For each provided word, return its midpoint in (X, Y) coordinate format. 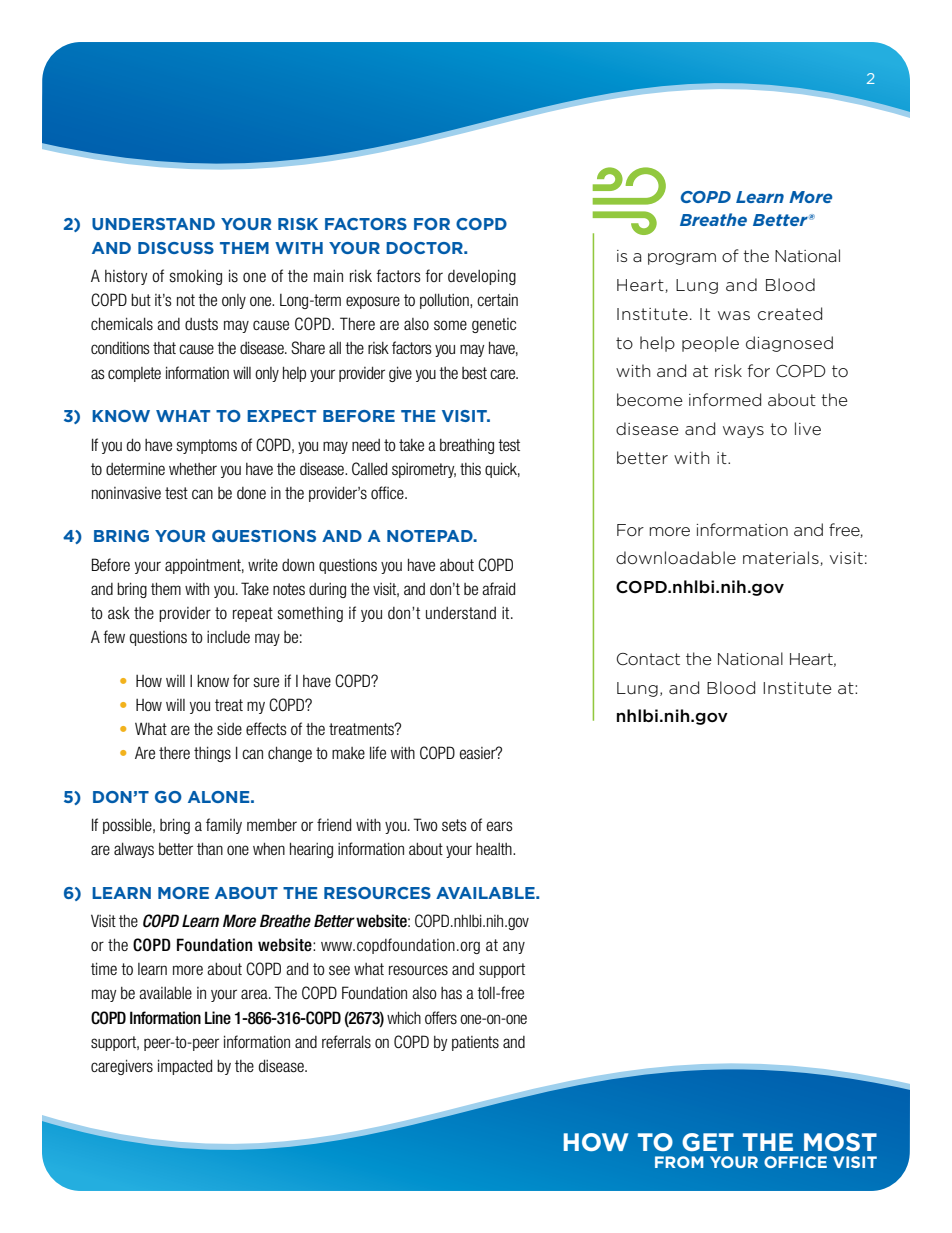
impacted (185, 1067)
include (228, 636)
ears (500, 826)
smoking (195, 277)
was (734, 315)
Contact (648, 659)
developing (482, 277)
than (210, 848)
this (470, 469)
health (495, 849)
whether (193, 468)
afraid (498, 588)
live (808, 428)
